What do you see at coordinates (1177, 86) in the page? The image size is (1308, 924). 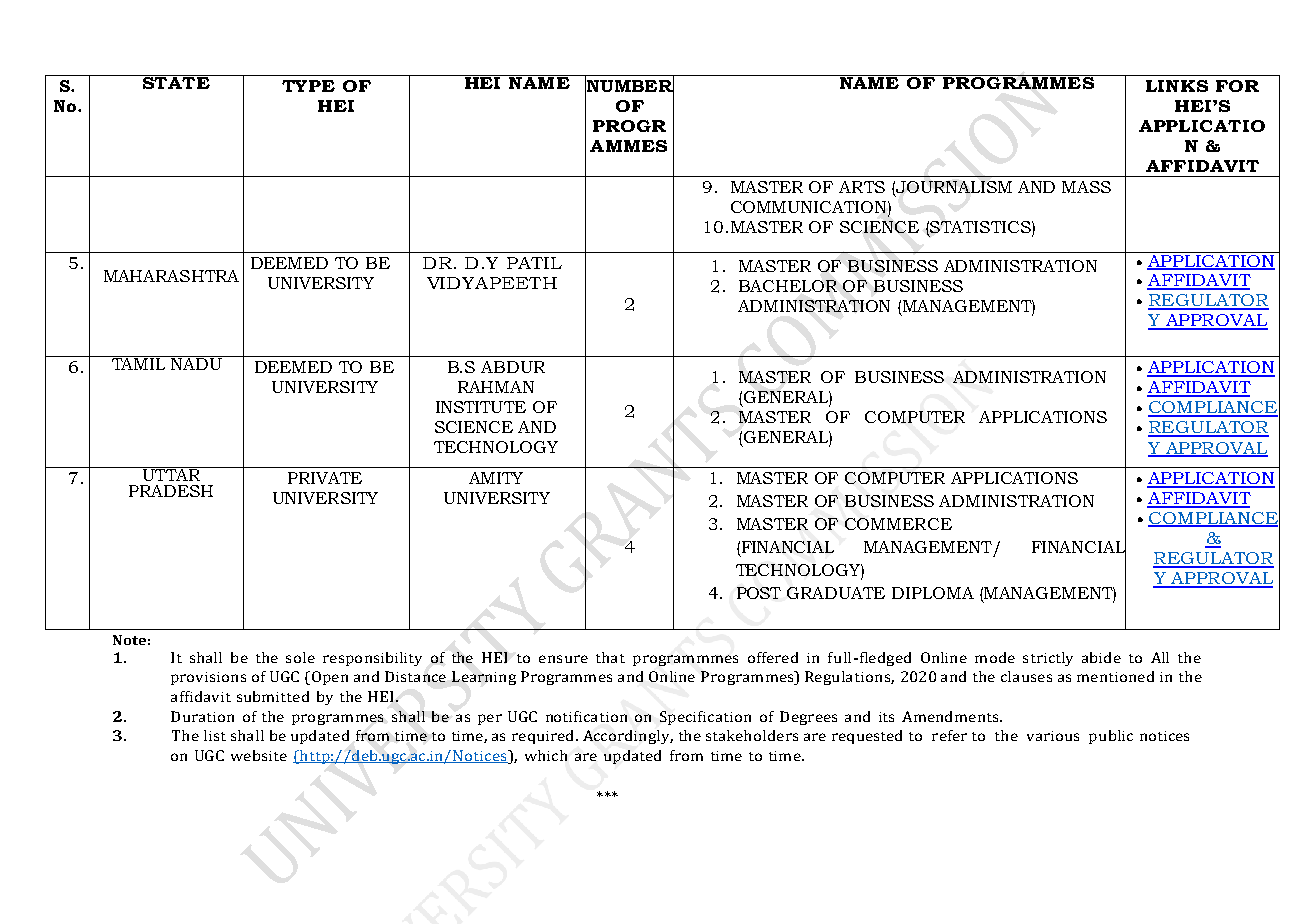 I see `LINKS` at bounding box center [1177, 86].
